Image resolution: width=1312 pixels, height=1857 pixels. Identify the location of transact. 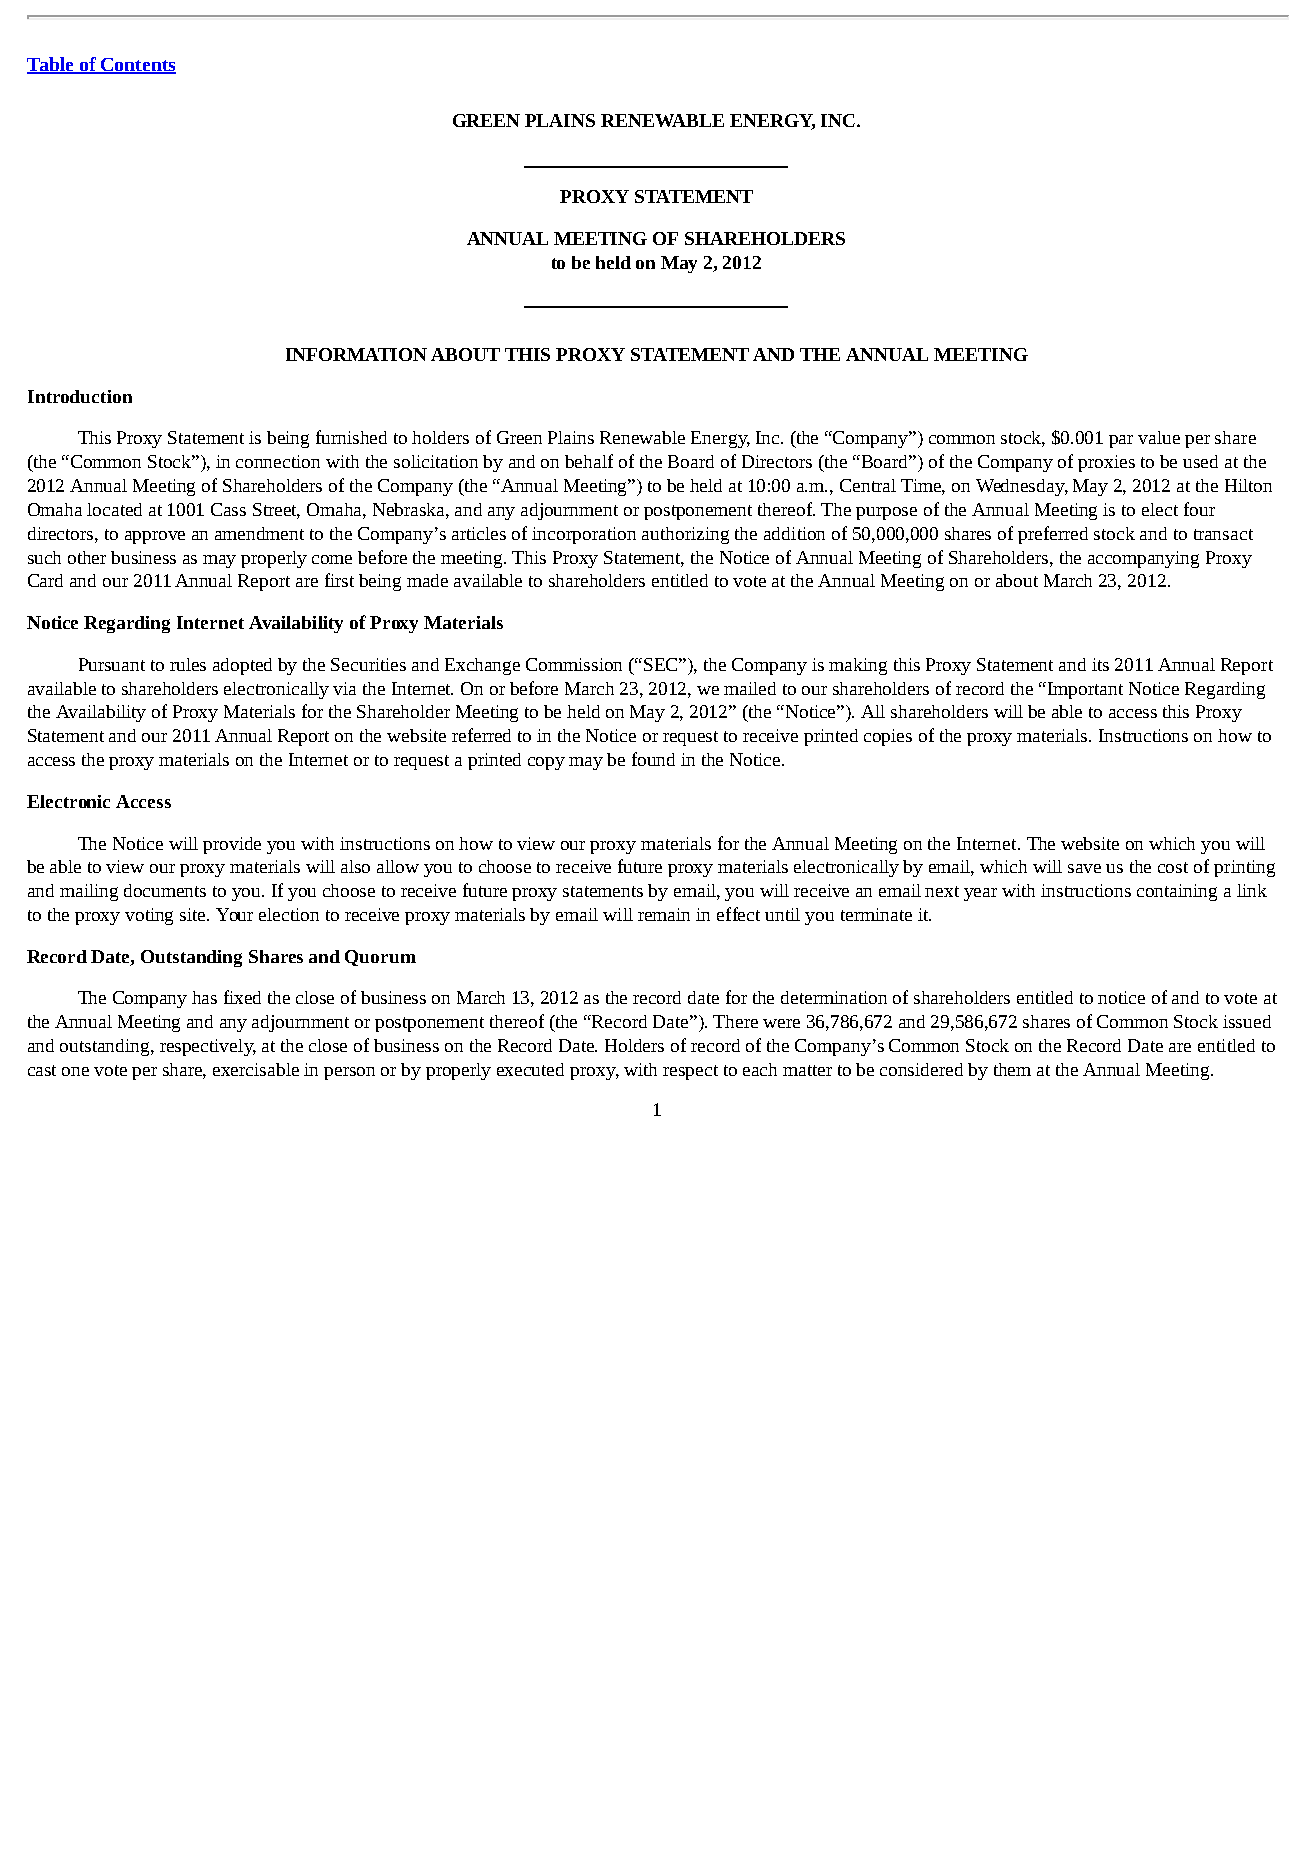
(1223, 534).
